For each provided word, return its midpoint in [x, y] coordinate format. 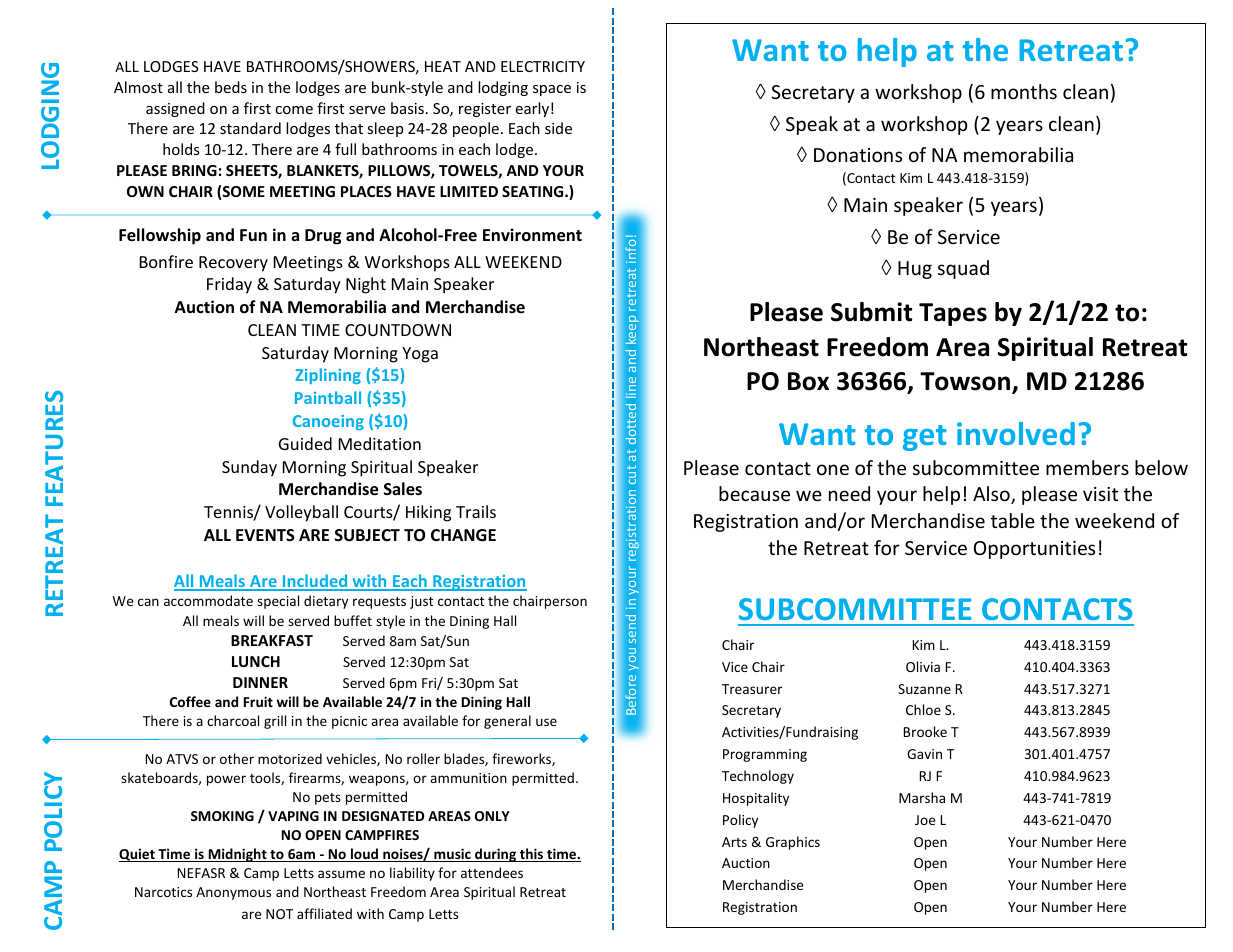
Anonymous [233, 893]
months [1024, 91]
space [552, 90]
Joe [925, 820]
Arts [734, 842]
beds [231, 87]
